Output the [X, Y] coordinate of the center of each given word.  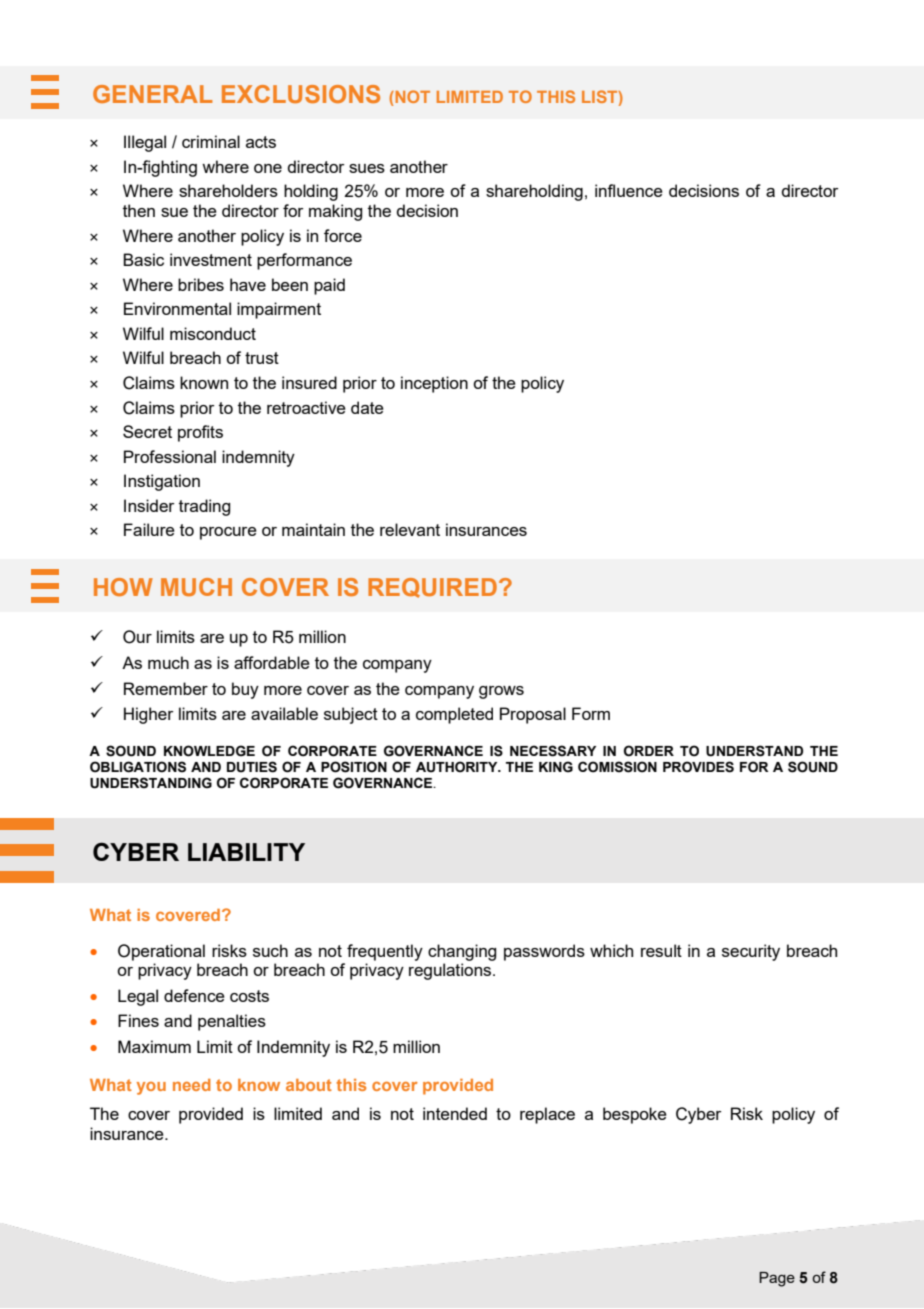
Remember [166, 688]
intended [455, 1113]
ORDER [649, 751]
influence [629, 190]
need [192, 1085]
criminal [211, 141]
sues [367, 168]
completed [454, 715]
